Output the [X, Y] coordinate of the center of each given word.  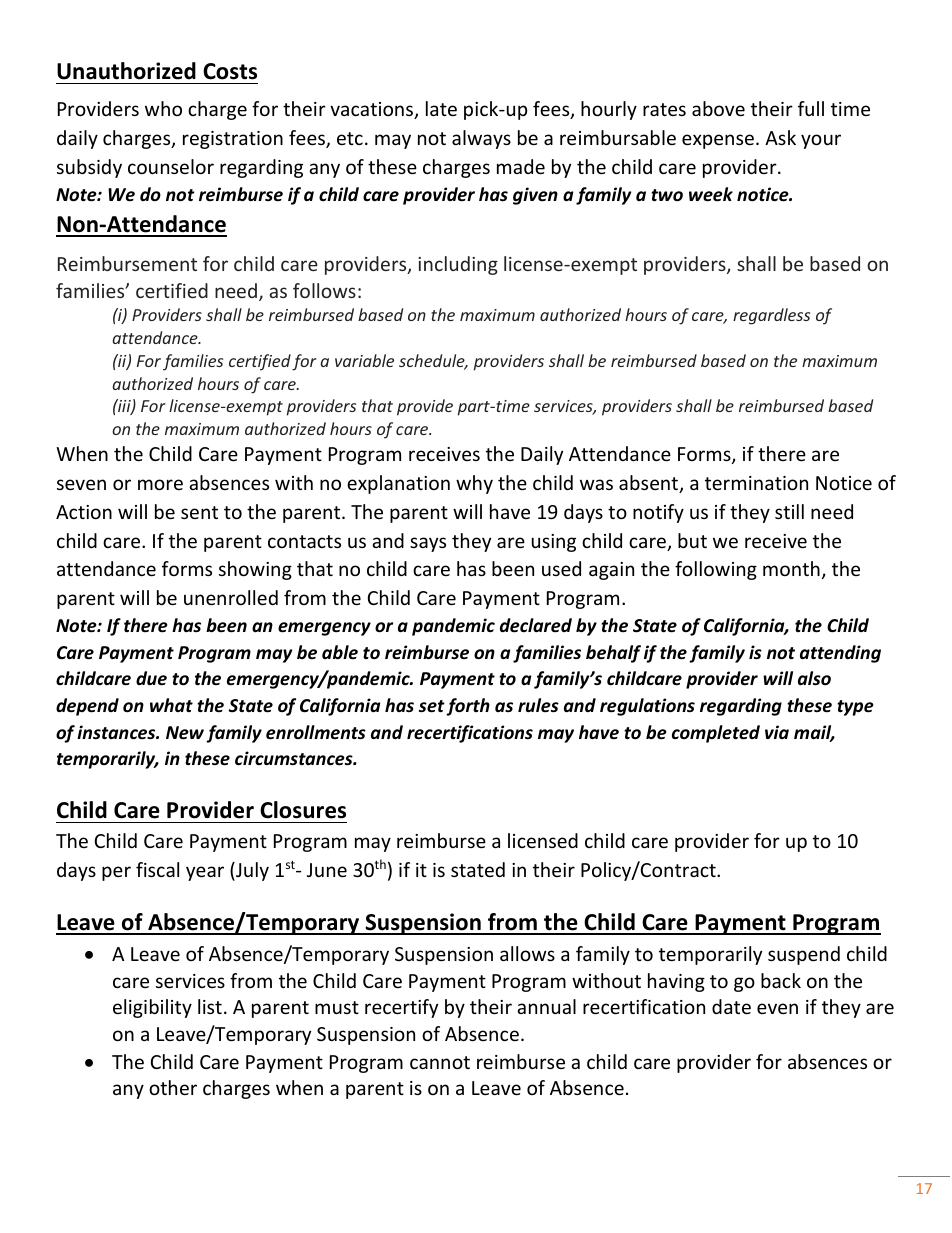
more [160, 484]
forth [468, 707]
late [441, 108]
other [173, 1087]
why [474, 484]
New [185, 733]
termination [756, 483]
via [777, 732]
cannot [440, 1062]
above [718, 108]
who [163, 108]
